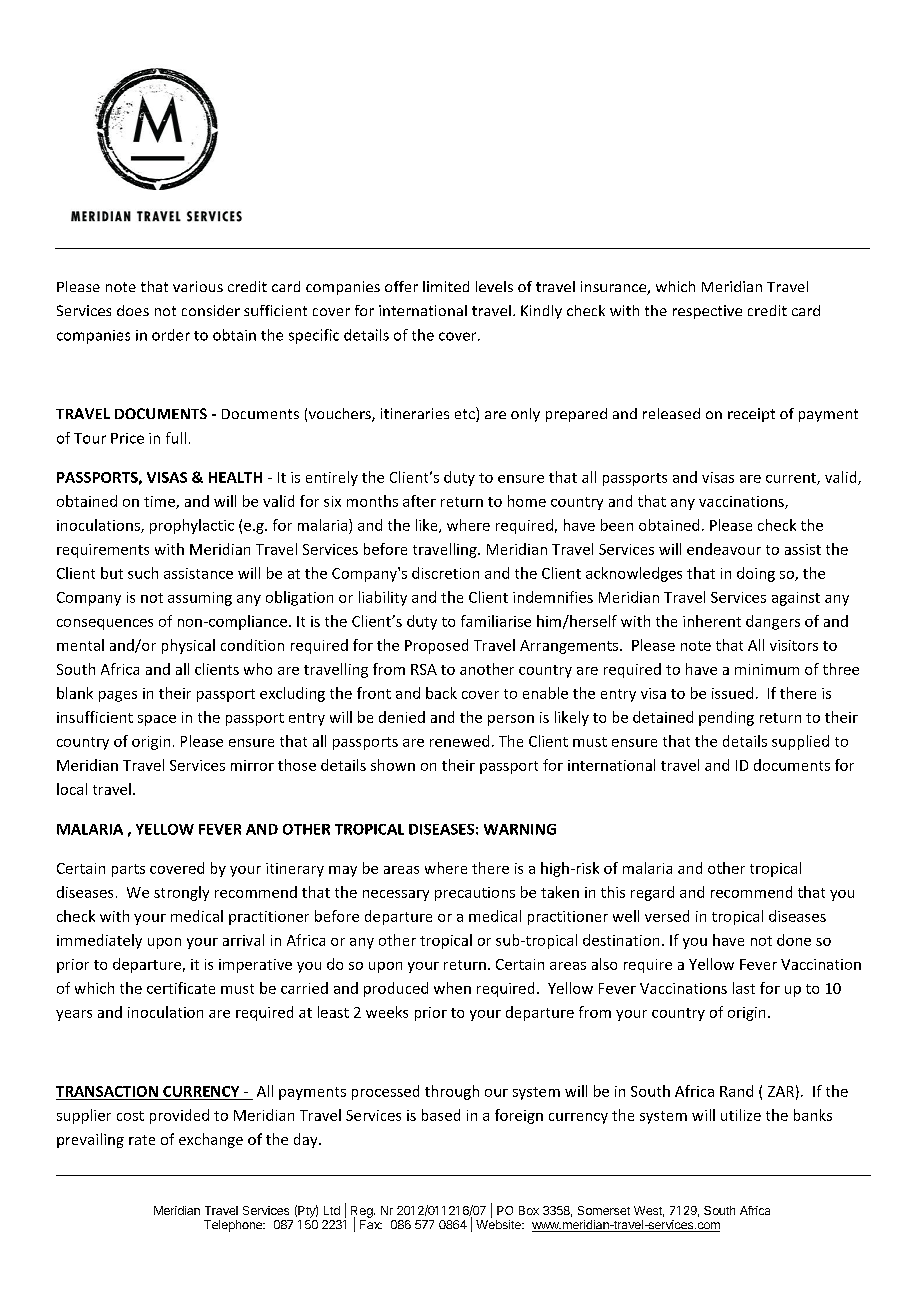  What do you see at coordinates (446, 286) in the screenshot?
I see `limited` at bounding box center [446, 286].
